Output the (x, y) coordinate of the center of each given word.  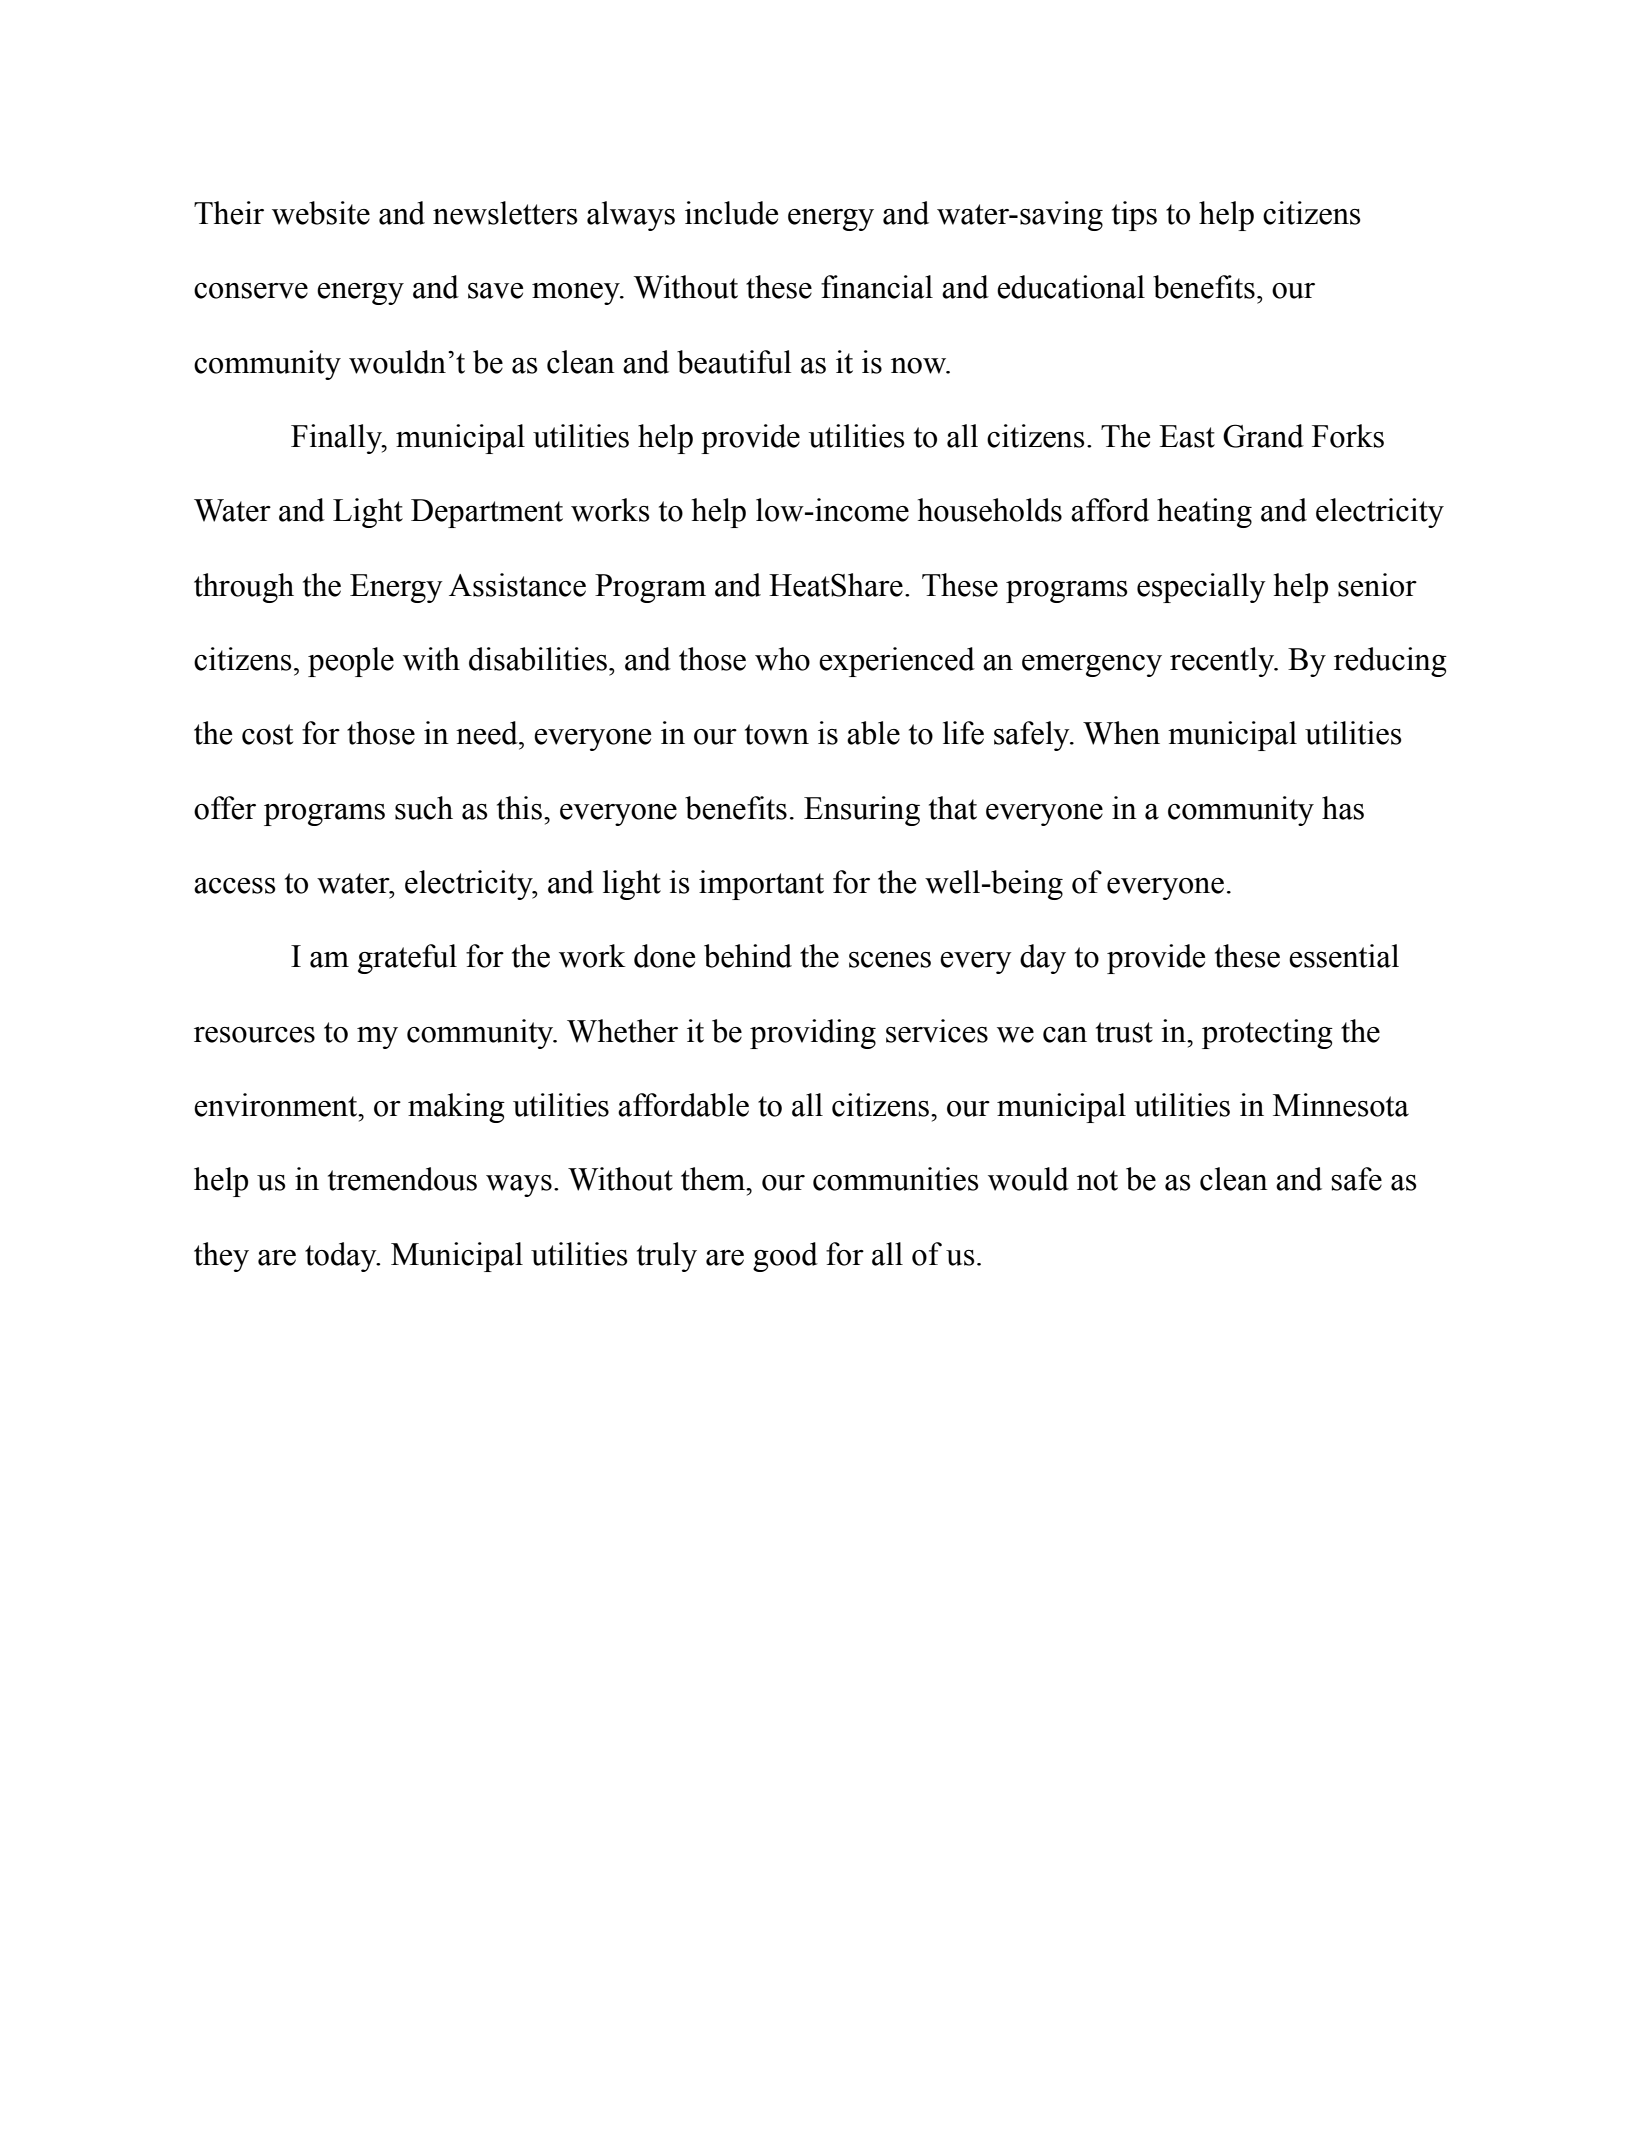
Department (487, 513)
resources (254, 1035)
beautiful (734, 362)
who (782, 659)
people (351, 662)
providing (813, 1034)
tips (1134, 216)
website (321, 213)
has (1343, 808)
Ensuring (862, 811)
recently (1223, 662)
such (424, 808)
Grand (1263, 436)
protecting (1267, 1034)
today (342, 1257)
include (731, 213)
